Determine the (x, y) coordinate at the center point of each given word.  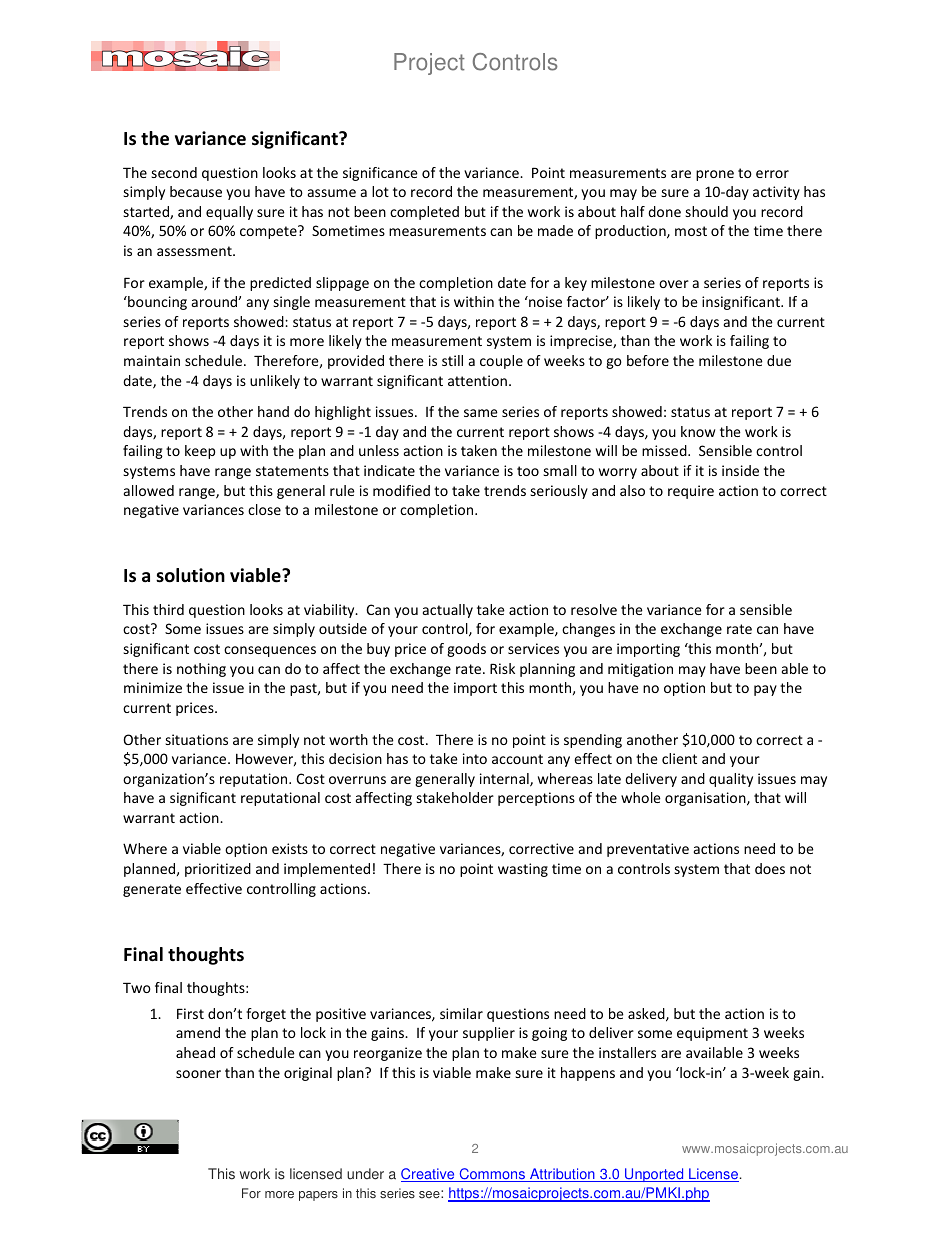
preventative (648, 850)
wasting (523, 870)
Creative (429, 1175)
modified (401, 490)
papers (318, 1196)
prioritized (218, 870)
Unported (654, 1175)
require (691, 492)
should (706, 211)
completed (424, 213)
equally (229, 213)
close (264, 509)
